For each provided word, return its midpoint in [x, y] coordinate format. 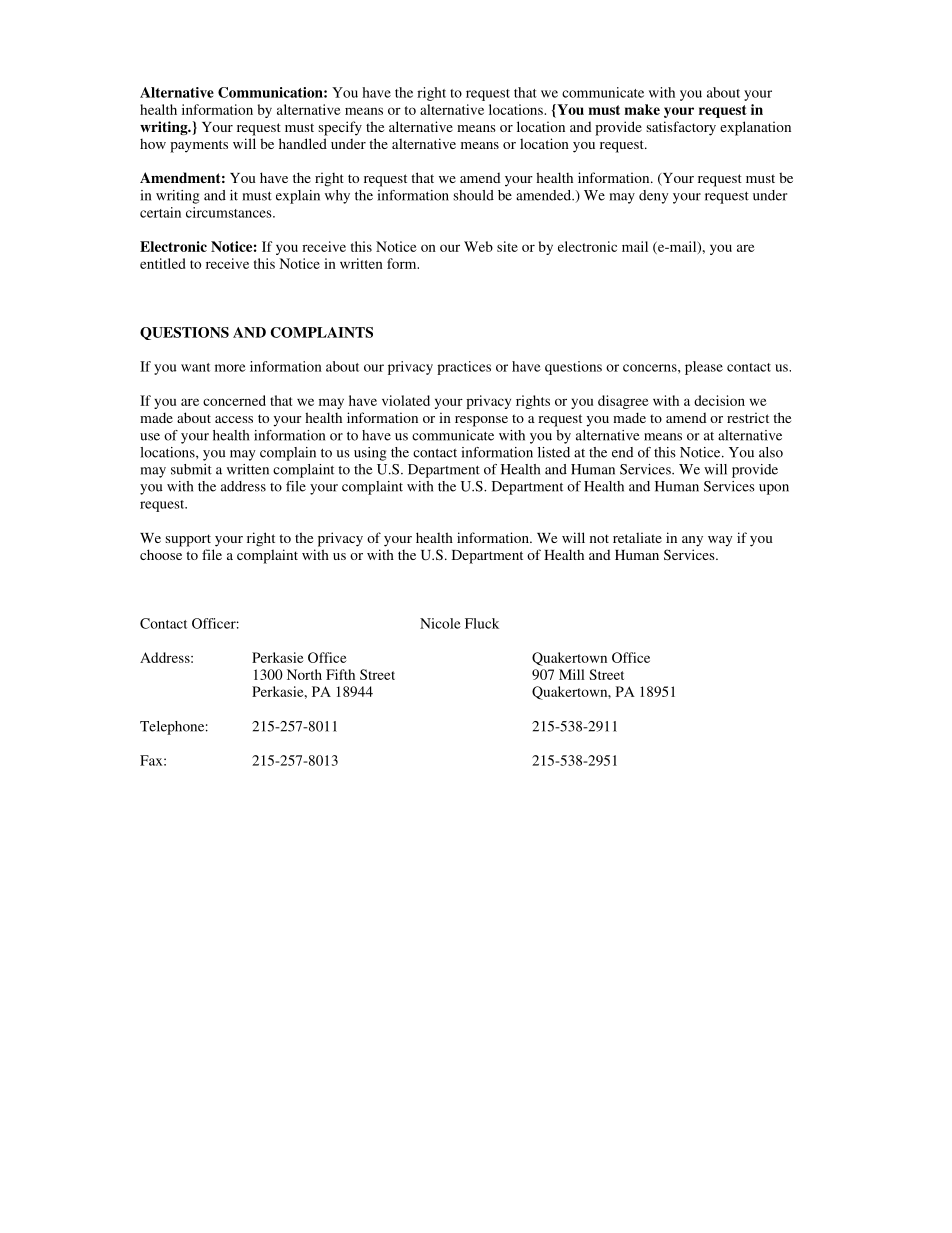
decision [719, 400]
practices [464, 368]
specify [340, 128]
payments [199, 146]
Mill [572, 674]
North [304, 674]
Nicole [440, 623]
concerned [234, 400]
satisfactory [681, 128]
